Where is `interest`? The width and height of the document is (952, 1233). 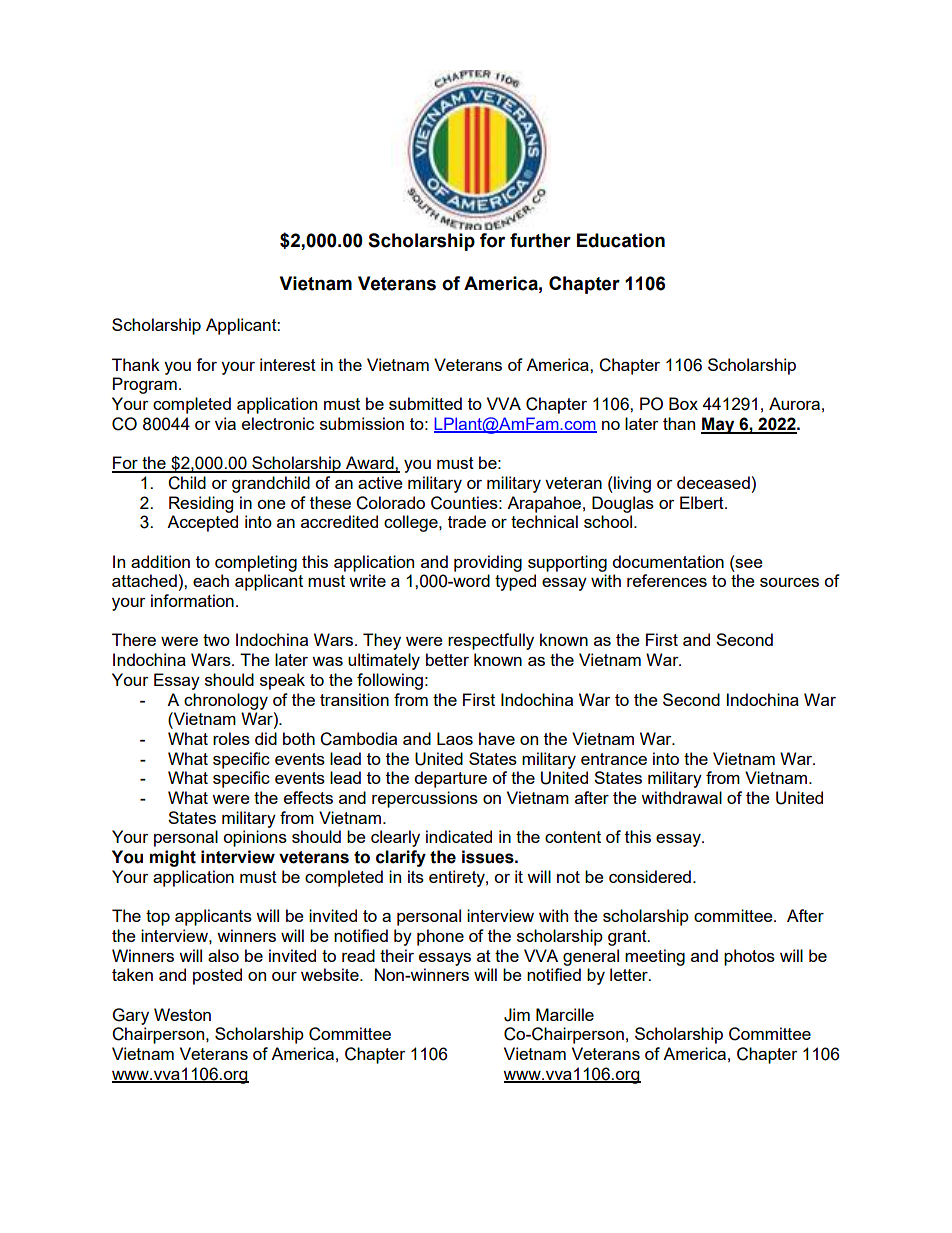 interest is located at coordinates (288, 364).
